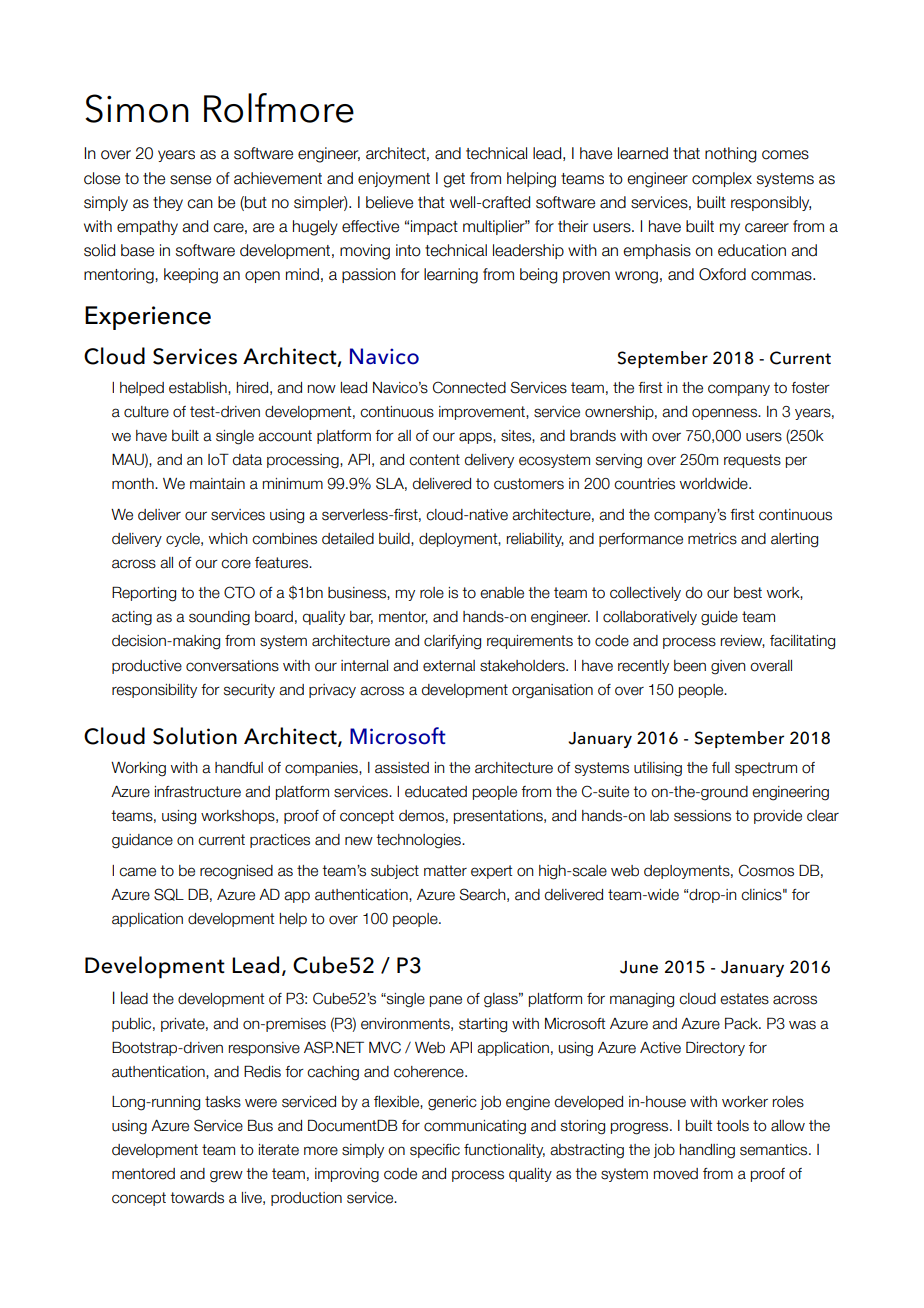 This screenshot has width=924, height=1308. Describe the element at coordinates (419, 841) in the screenshot. I see `technologies` at that location.
